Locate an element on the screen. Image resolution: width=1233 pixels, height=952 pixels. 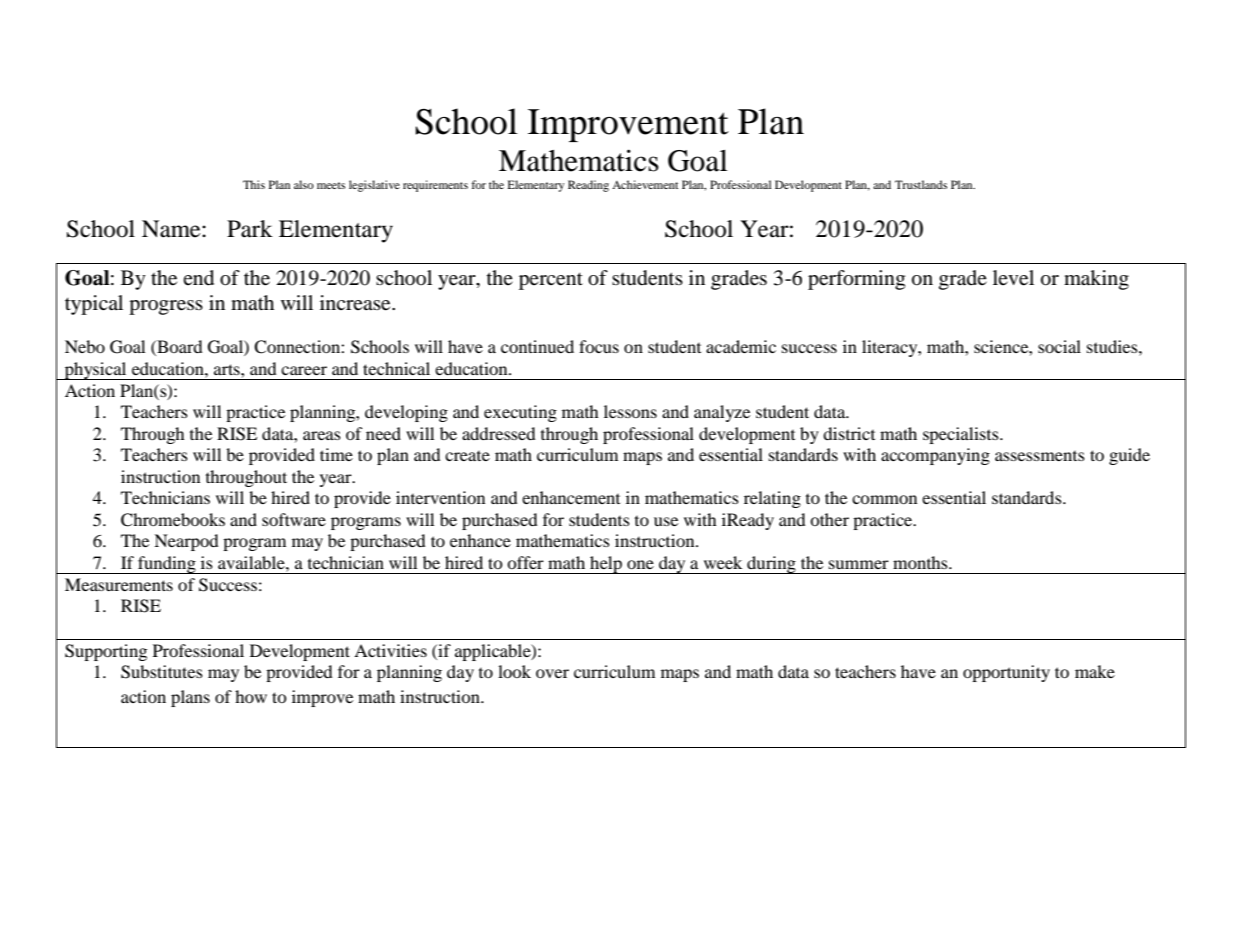
social is located at coordinates (1059, 346).
